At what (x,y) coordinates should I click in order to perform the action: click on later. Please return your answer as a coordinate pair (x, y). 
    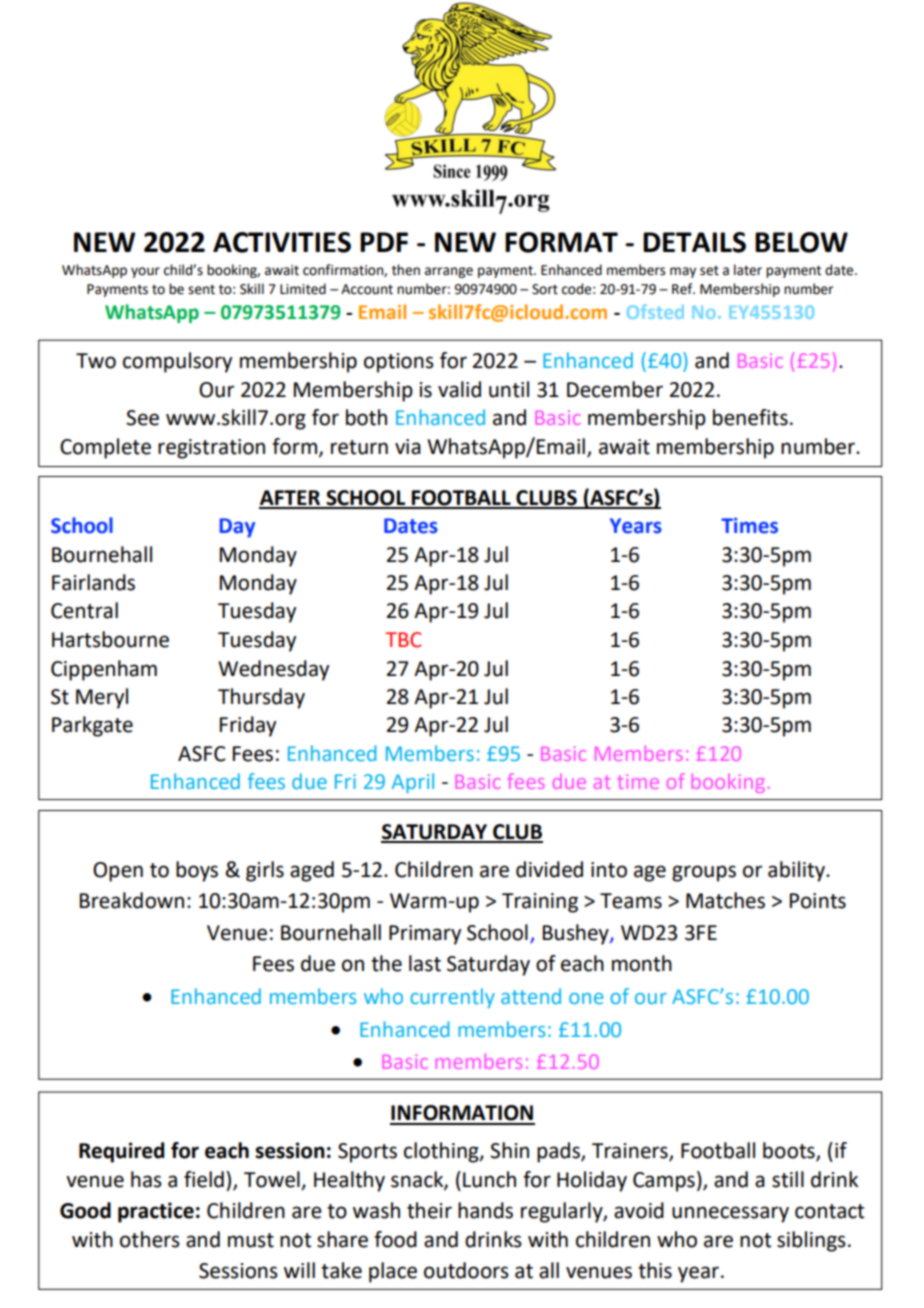
    Looking at the image, I should click on (748, 270).
